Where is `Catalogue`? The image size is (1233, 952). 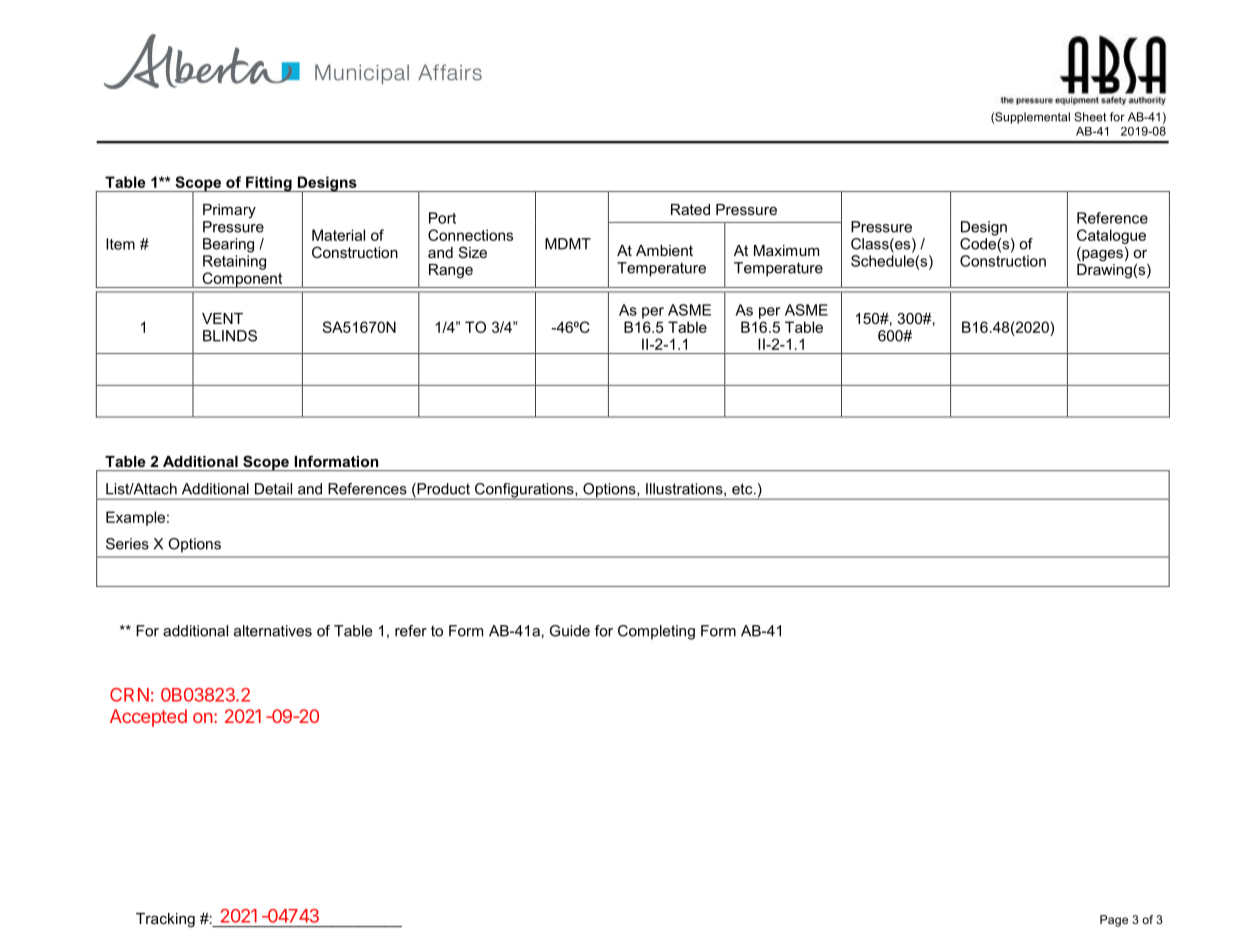 Catalogue is located at coordinates (1111, 236).
